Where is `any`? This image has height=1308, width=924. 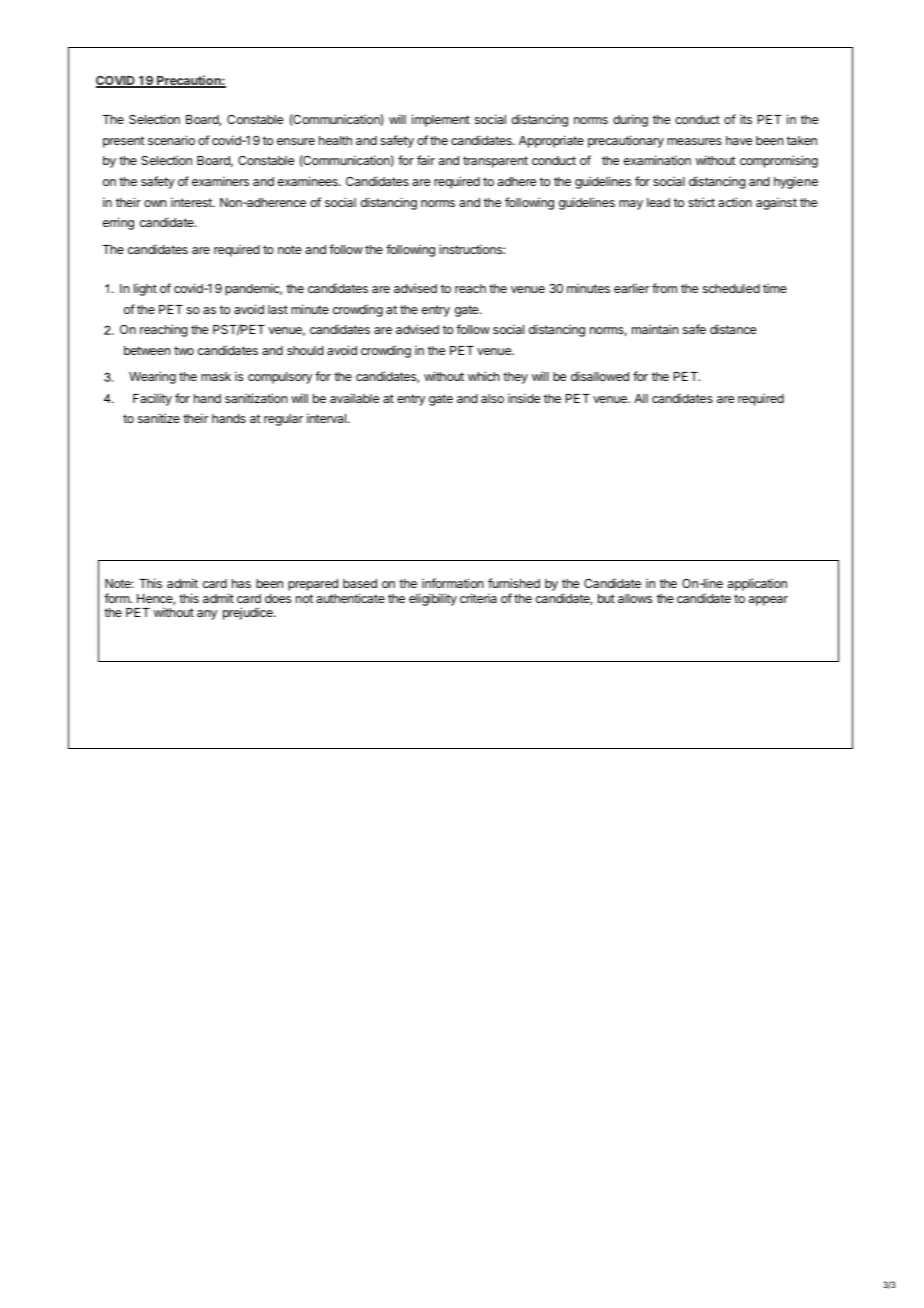 any is located at coordinates (207, 615).
